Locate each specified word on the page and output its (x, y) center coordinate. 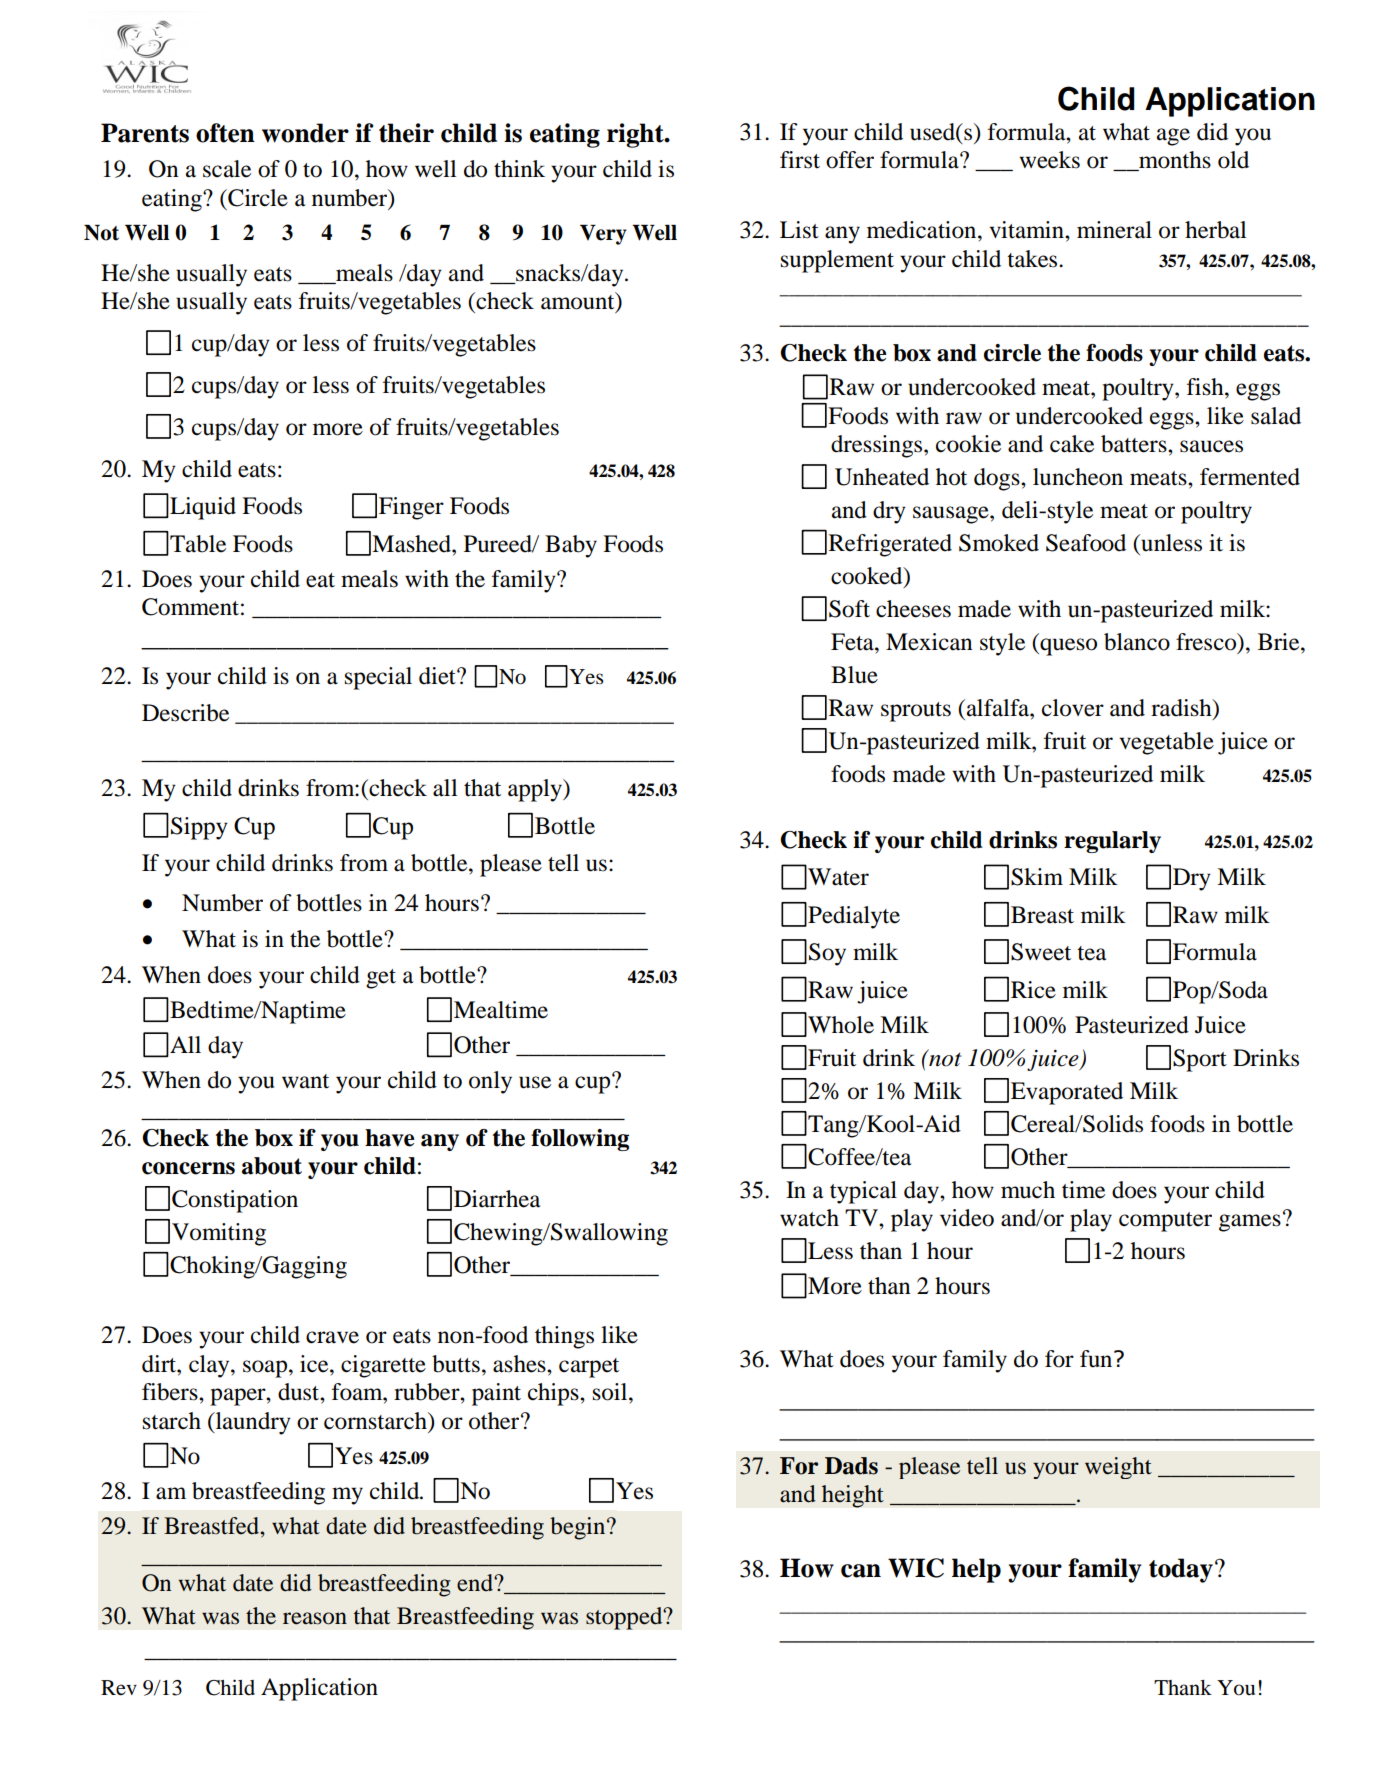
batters (1135, 444)
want (305, 1081)
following (580, 1140)
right (636, 135)
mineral (1114, 230)
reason (315, 1618)
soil (611, 1392)
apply (536, 790)
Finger (411, 508)
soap (266, 1369)
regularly (1112, 842)
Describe (185, 713)
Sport (1200, 1060)
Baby (571, 546)
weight (1118, 1468)
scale (227, 169)
